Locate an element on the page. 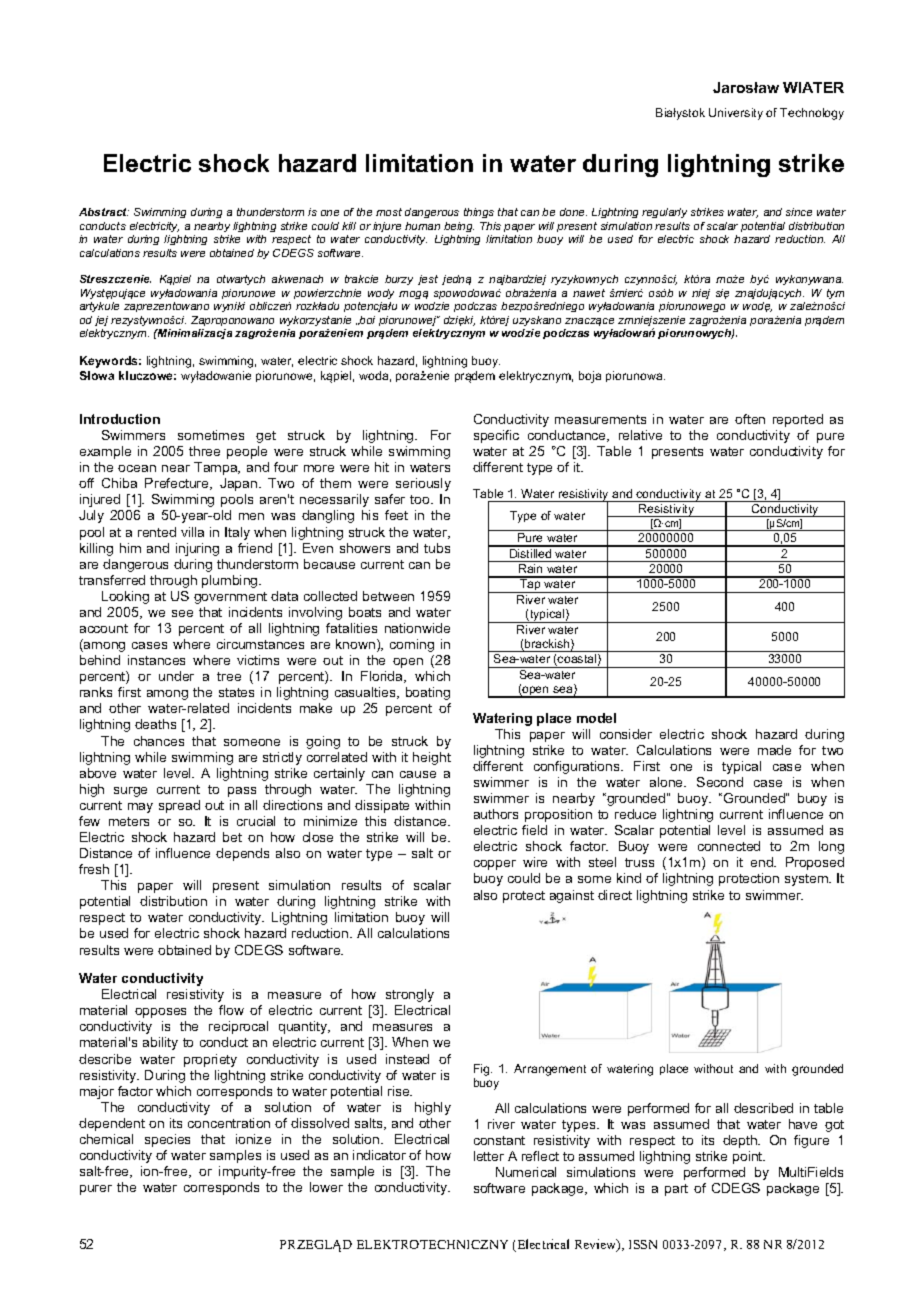 The width and height of the document is (924, 1308). letter is located at coordinates (489, 1156).
